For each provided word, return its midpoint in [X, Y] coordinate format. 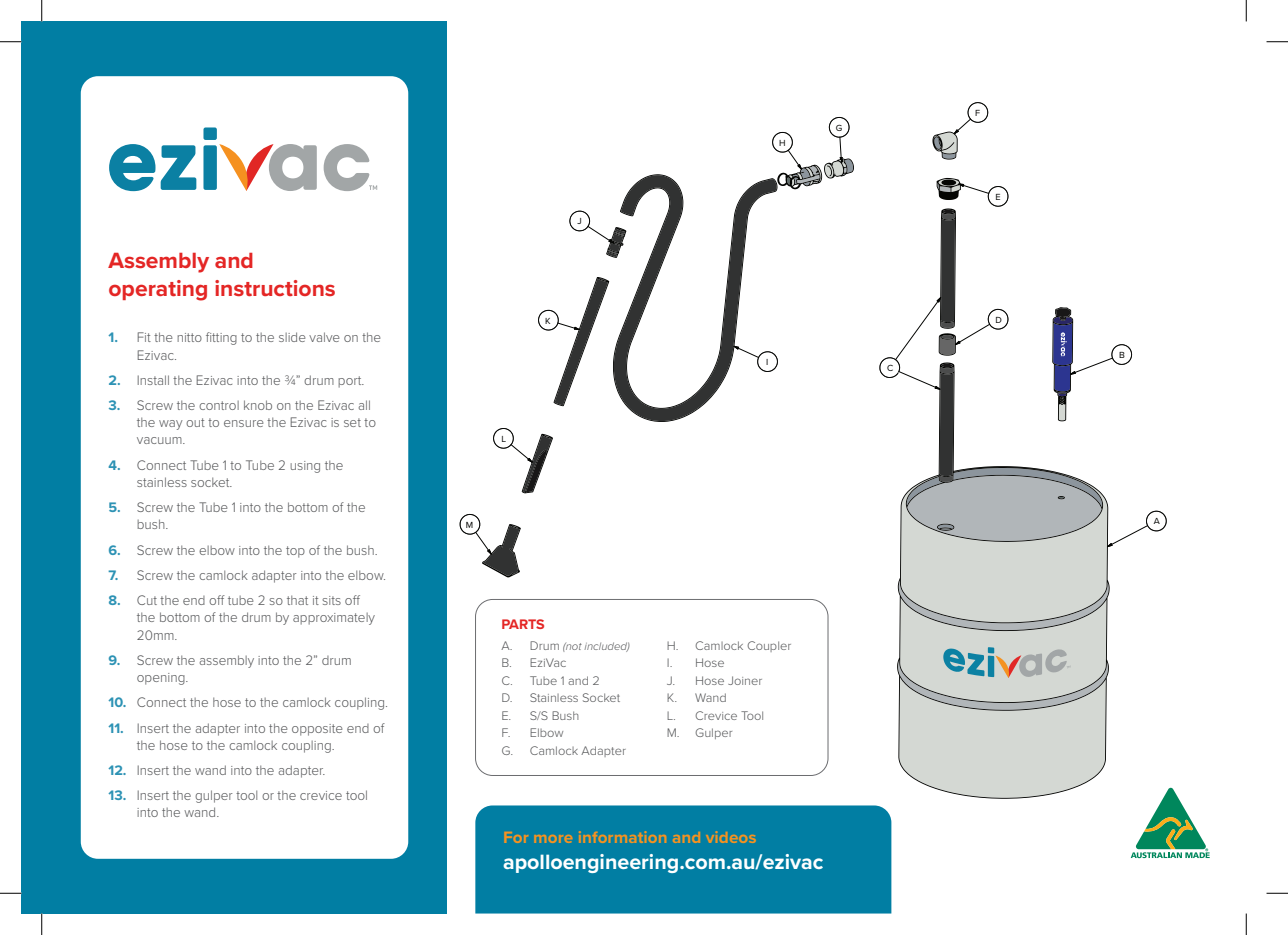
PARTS [523, 624]
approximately [334, 619]
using [305, 467]
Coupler [769, 646]
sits [331, 600]
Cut [147, 600]
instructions [275, 288]
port [351, 382]
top [295, 552]
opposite [317, 730]
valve [324, 337]
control [219, 405]
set [352, 422]
